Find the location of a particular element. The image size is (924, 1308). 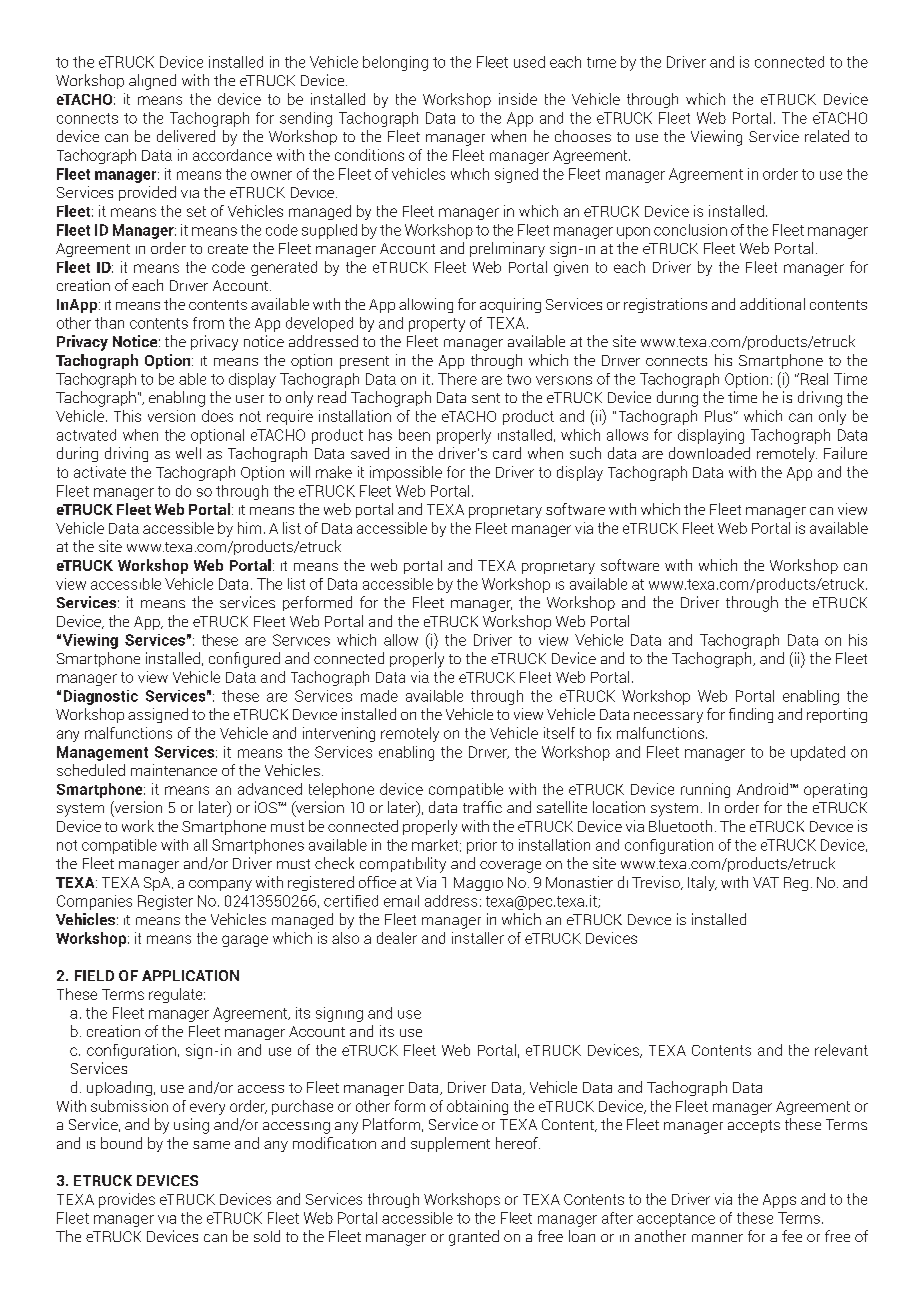

granted is located at coordinates (474, 1238).
